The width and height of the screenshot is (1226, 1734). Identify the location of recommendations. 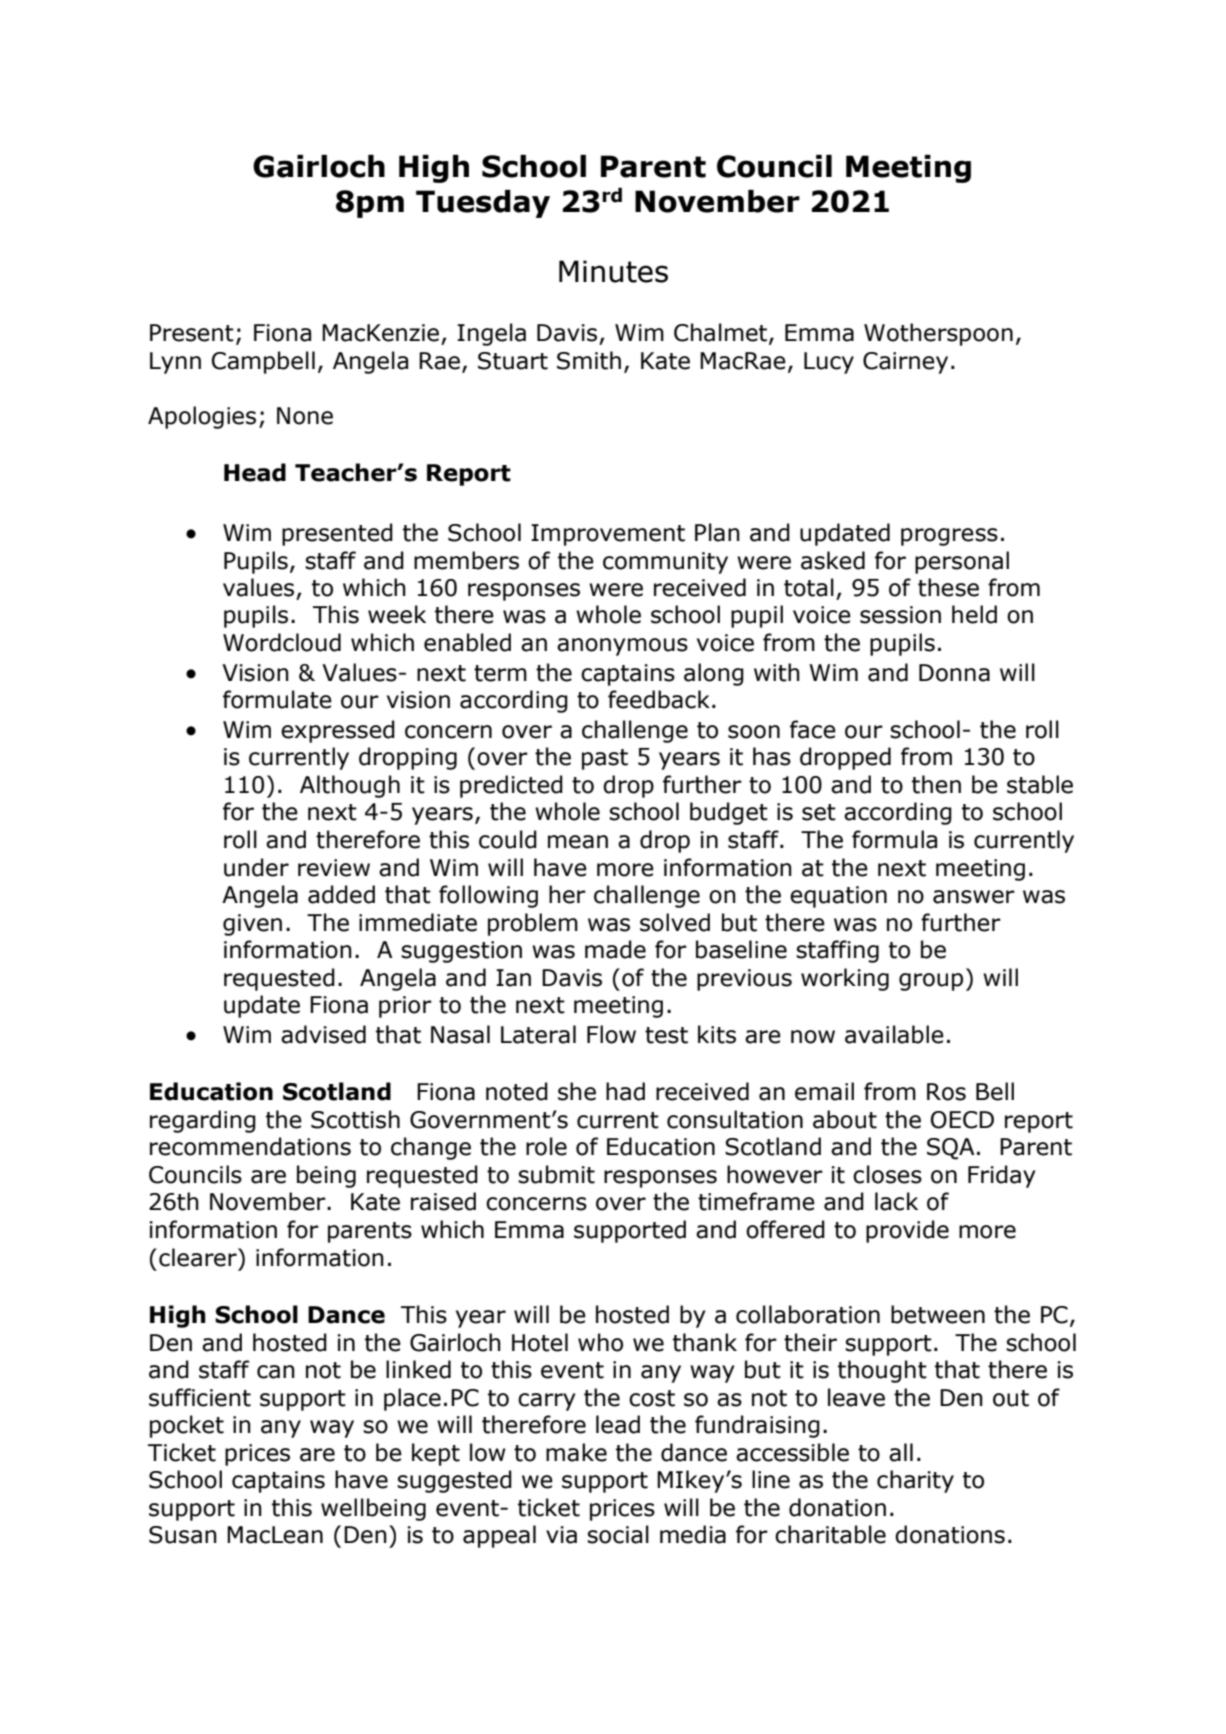
(250, 1146).
